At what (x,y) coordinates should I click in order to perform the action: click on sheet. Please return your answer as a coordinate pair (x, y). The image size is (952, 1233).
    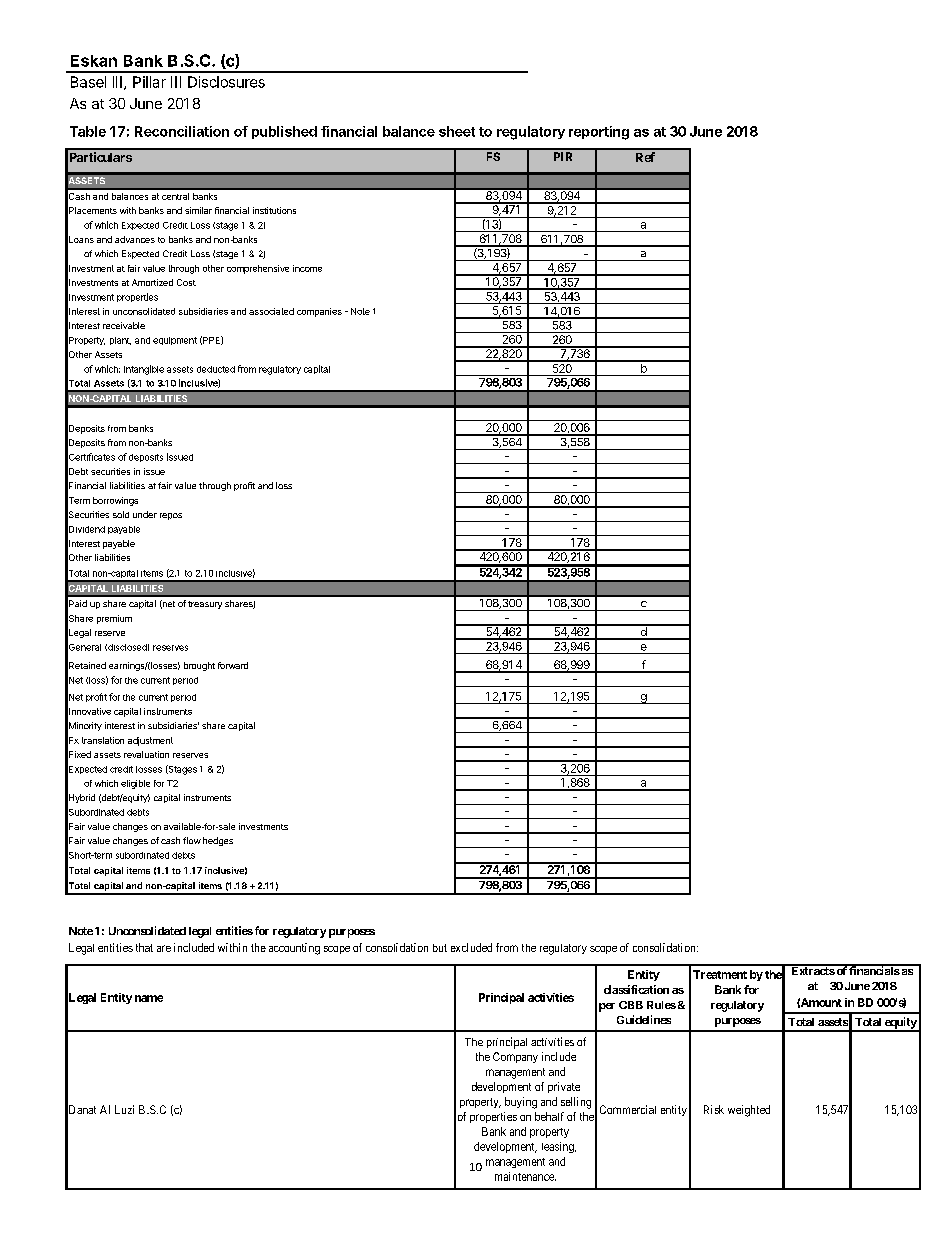
    Looking at the image, I should click on (457, 131).
